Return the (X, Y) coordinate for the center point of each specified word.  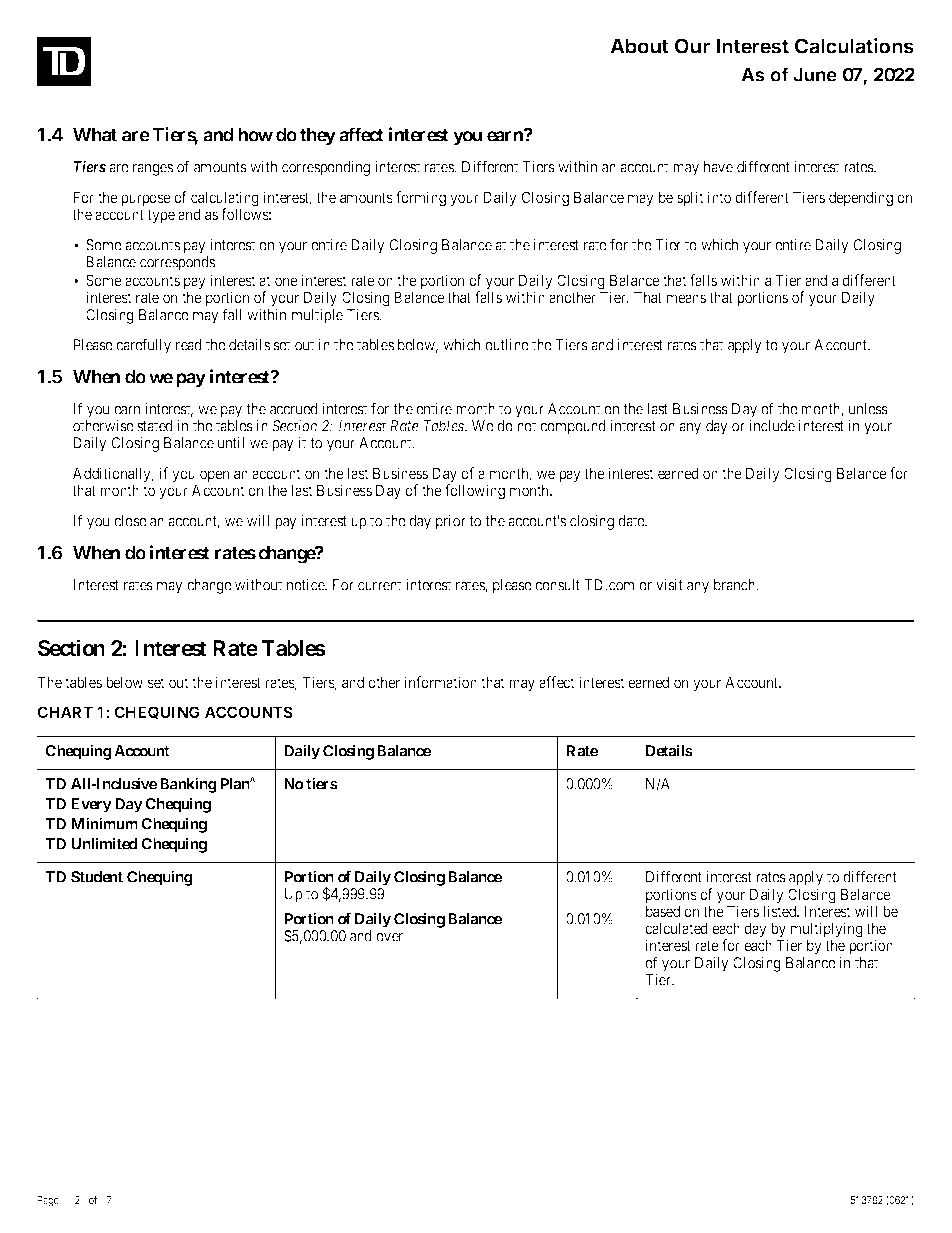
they (318, 137)
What (95, 135)
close (130, 521)
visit (669, 585)
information (441, 682)
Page (48, 1201)
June (815, 75)
